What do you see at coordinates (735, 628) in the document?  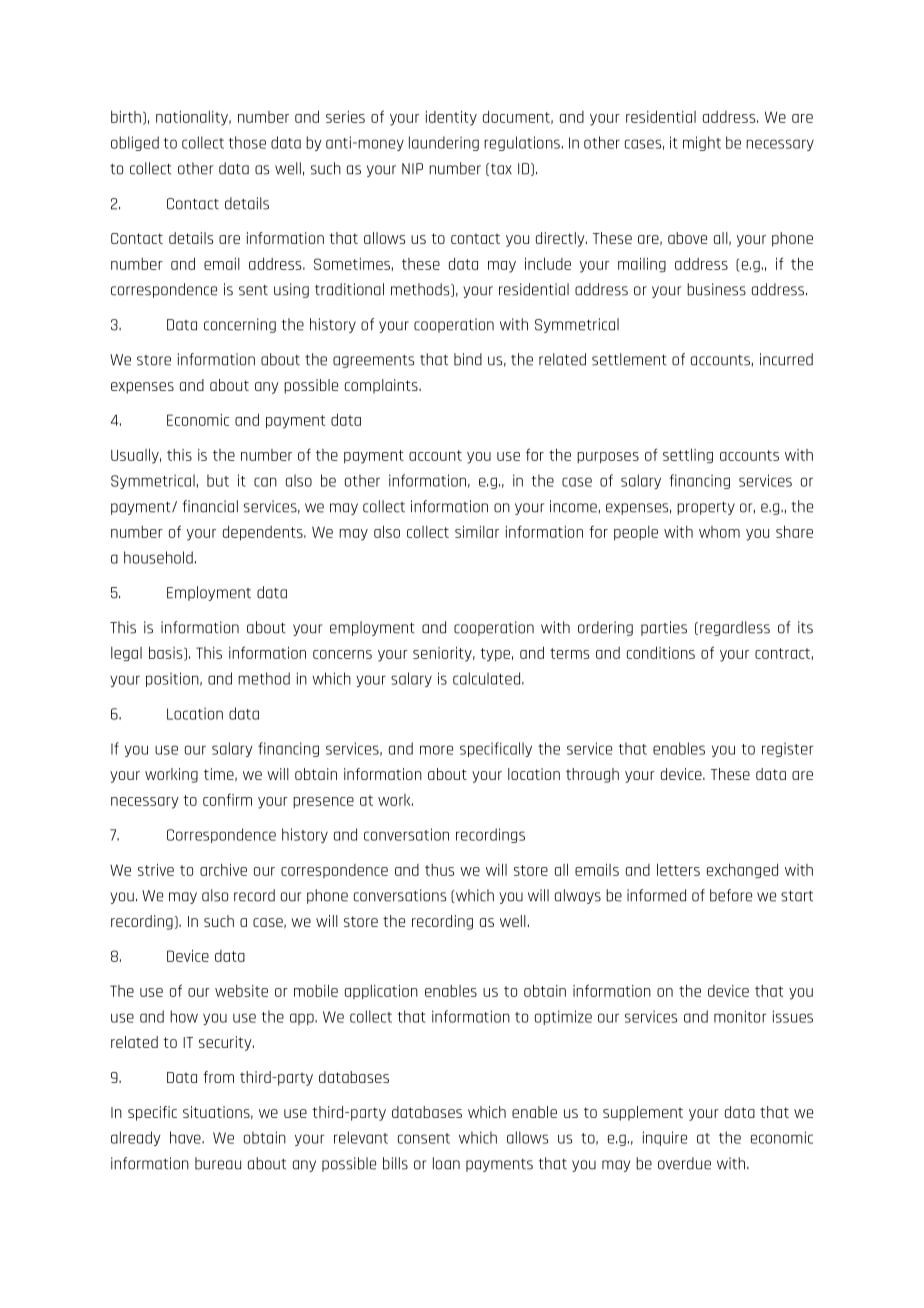 I see `regardless` at bounding box center [735, 628].
